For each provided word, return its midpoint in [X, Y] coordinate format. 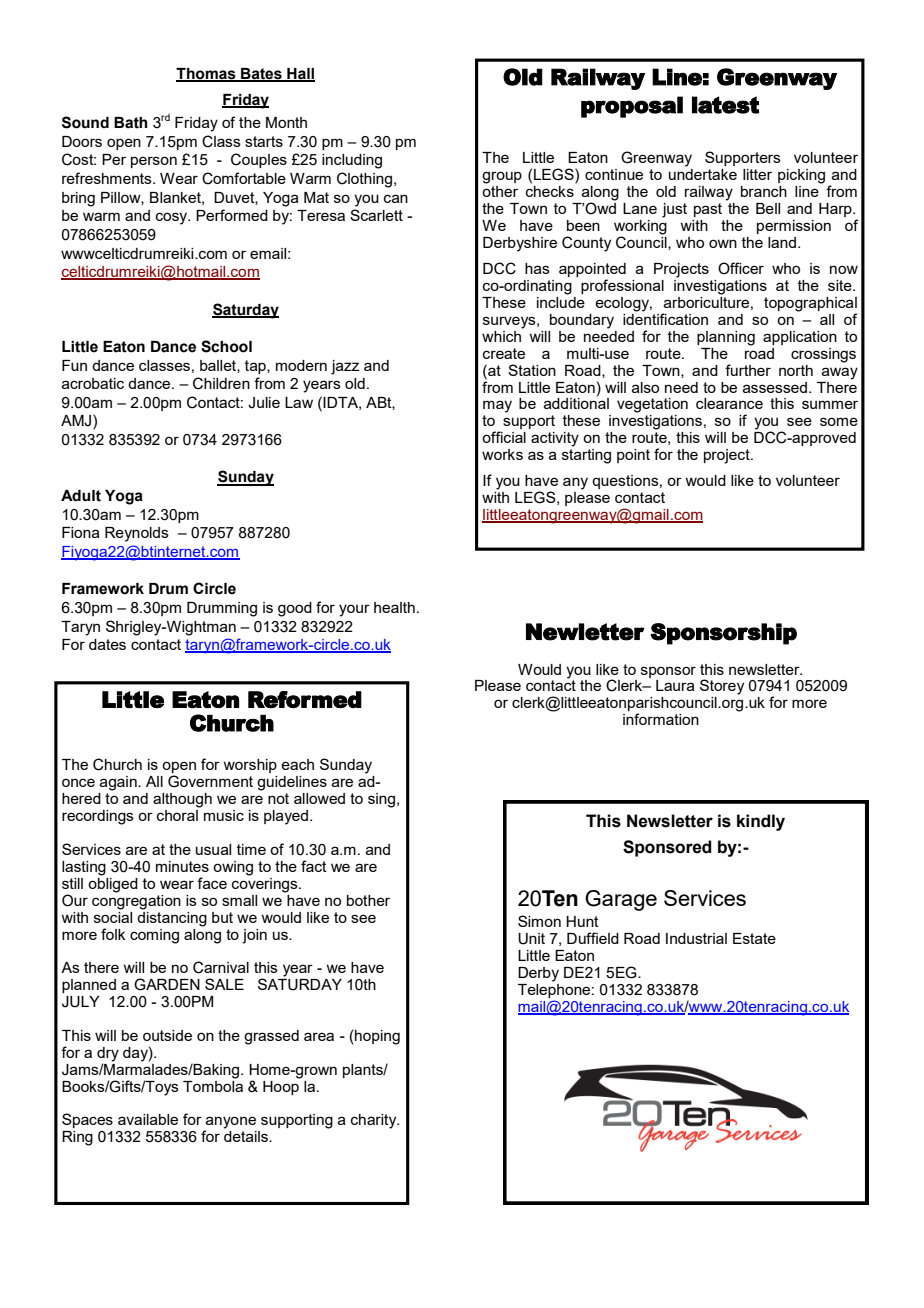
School [226, 346]
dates [107, 644]
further [748, 370]
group [502, 177]
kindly [761, 822]
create [504, 353]
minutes [182, 866]
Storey [722, 687]
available [148, 1119]
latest [725, 105]
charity [375, 1121]
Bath [131, 123]
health [394, 607]
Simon [539, 921]
